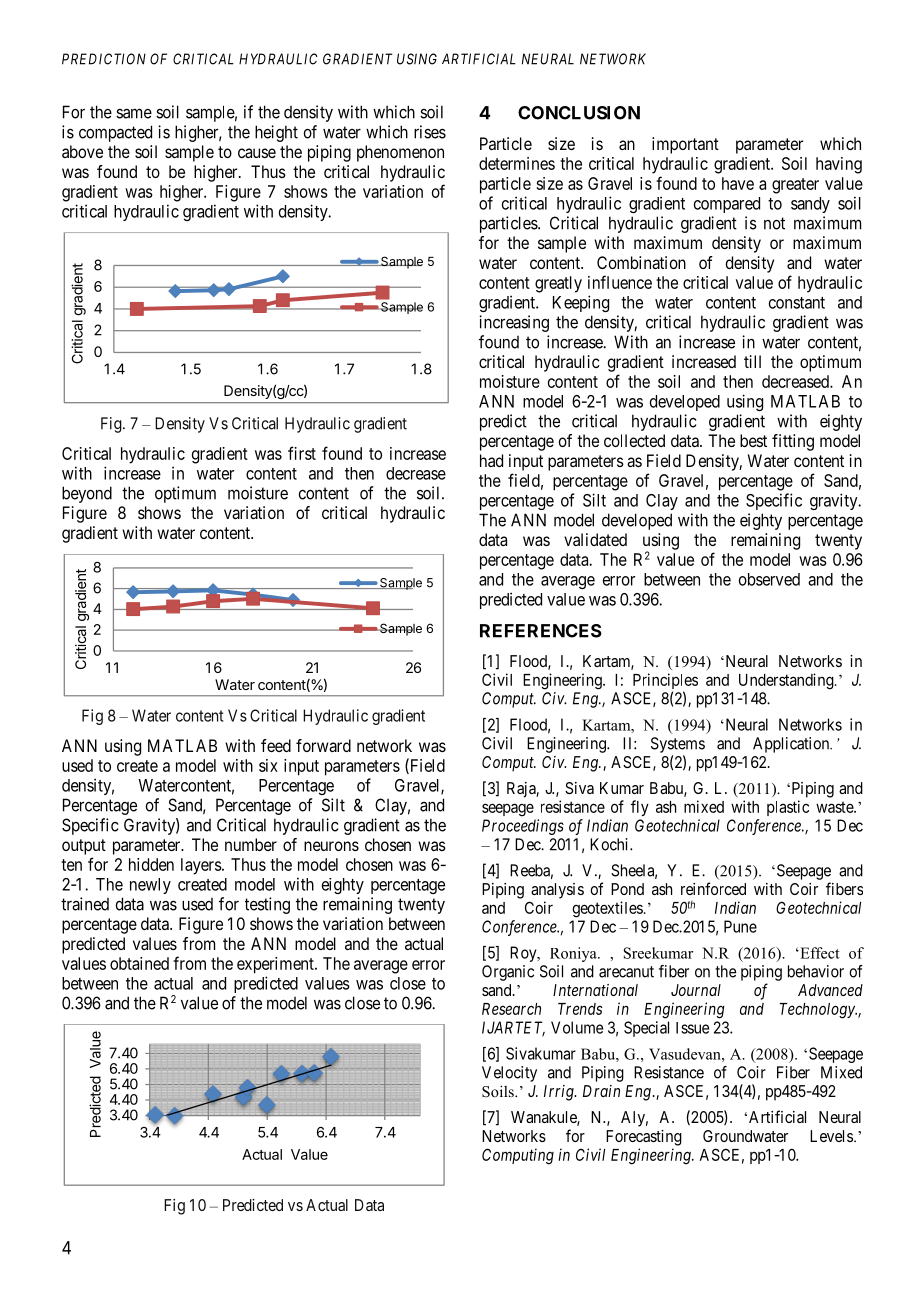  Describe the element at coordinates (523, 827) in the screenshot. I see `Proceedings` at that location.
